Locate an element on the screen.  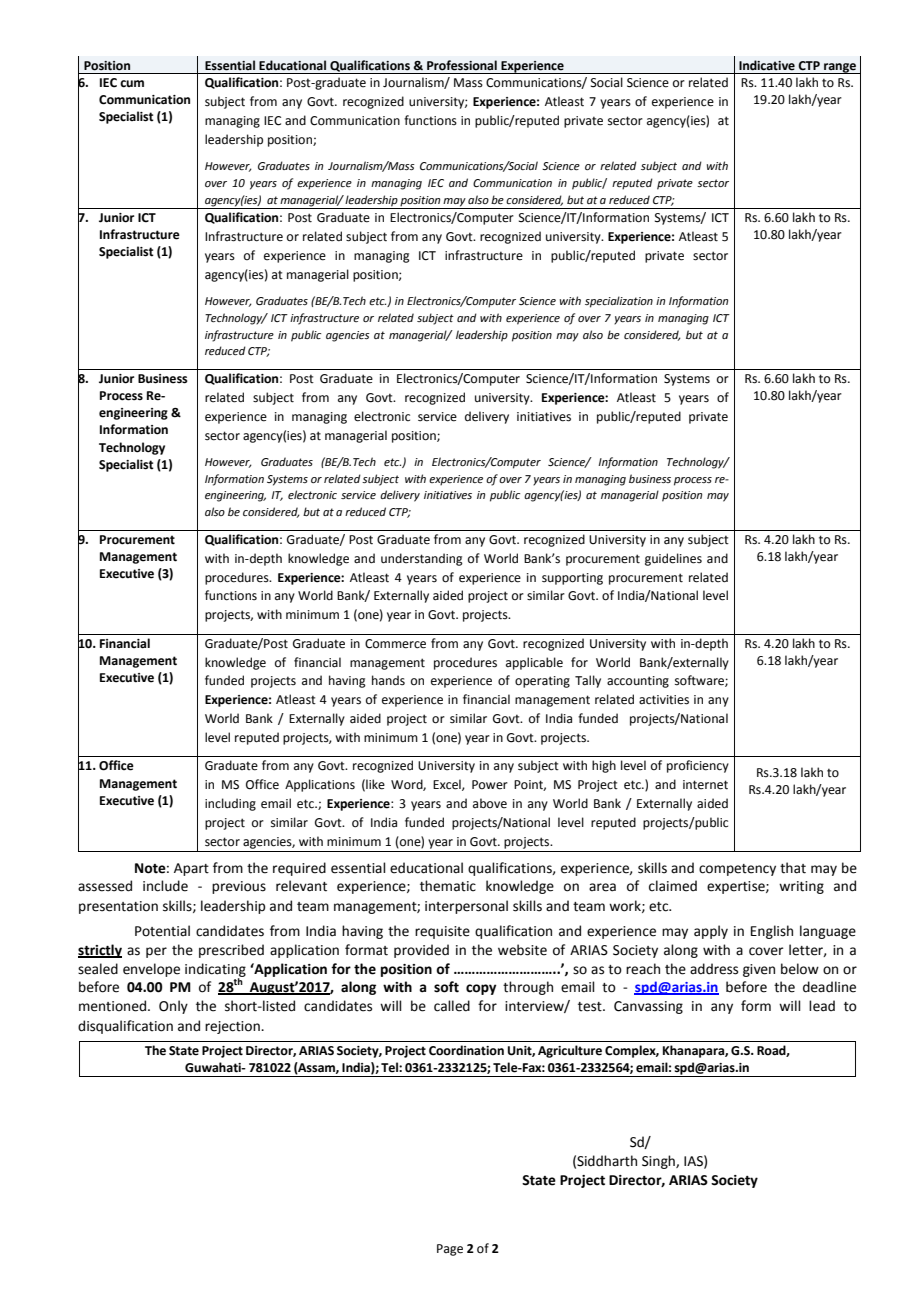
activities is located at coordinates (664, 700).
